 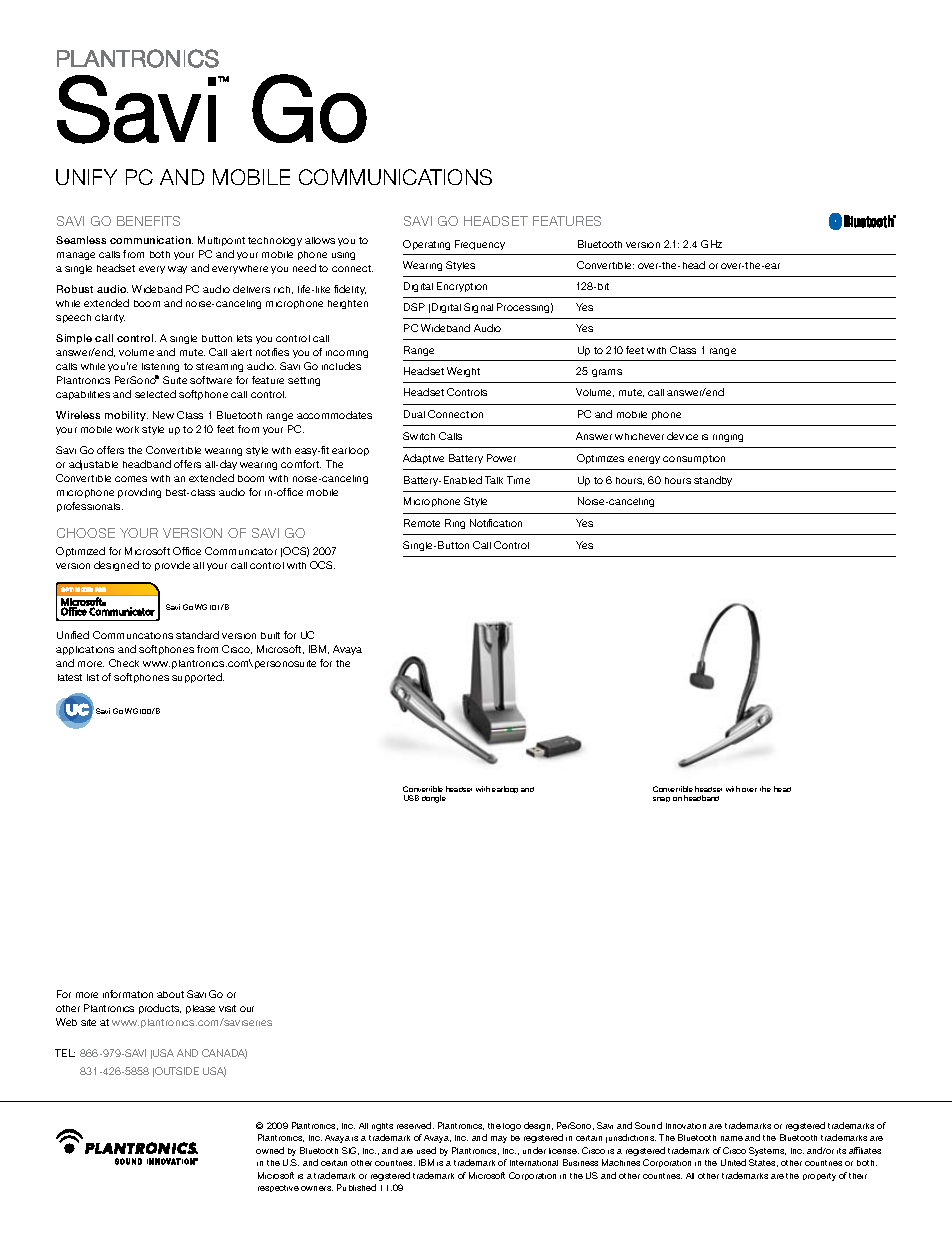 What do you see at coordinates (496, 523) in the screenshot?
I see `Notification` at bounding box center [496, 523].
